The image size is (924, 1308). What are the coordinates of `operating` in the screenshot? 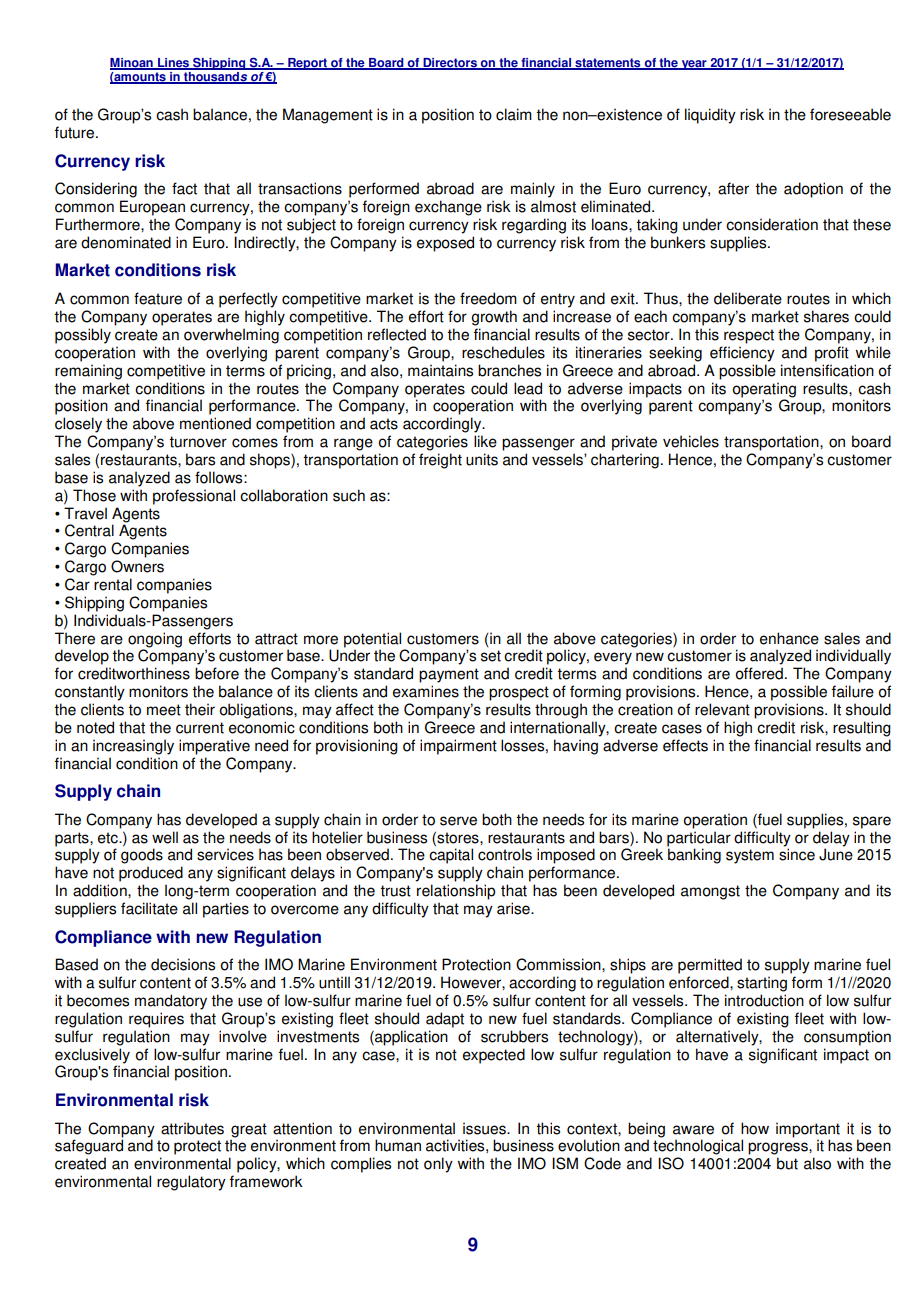 It's located at (764, 390).
